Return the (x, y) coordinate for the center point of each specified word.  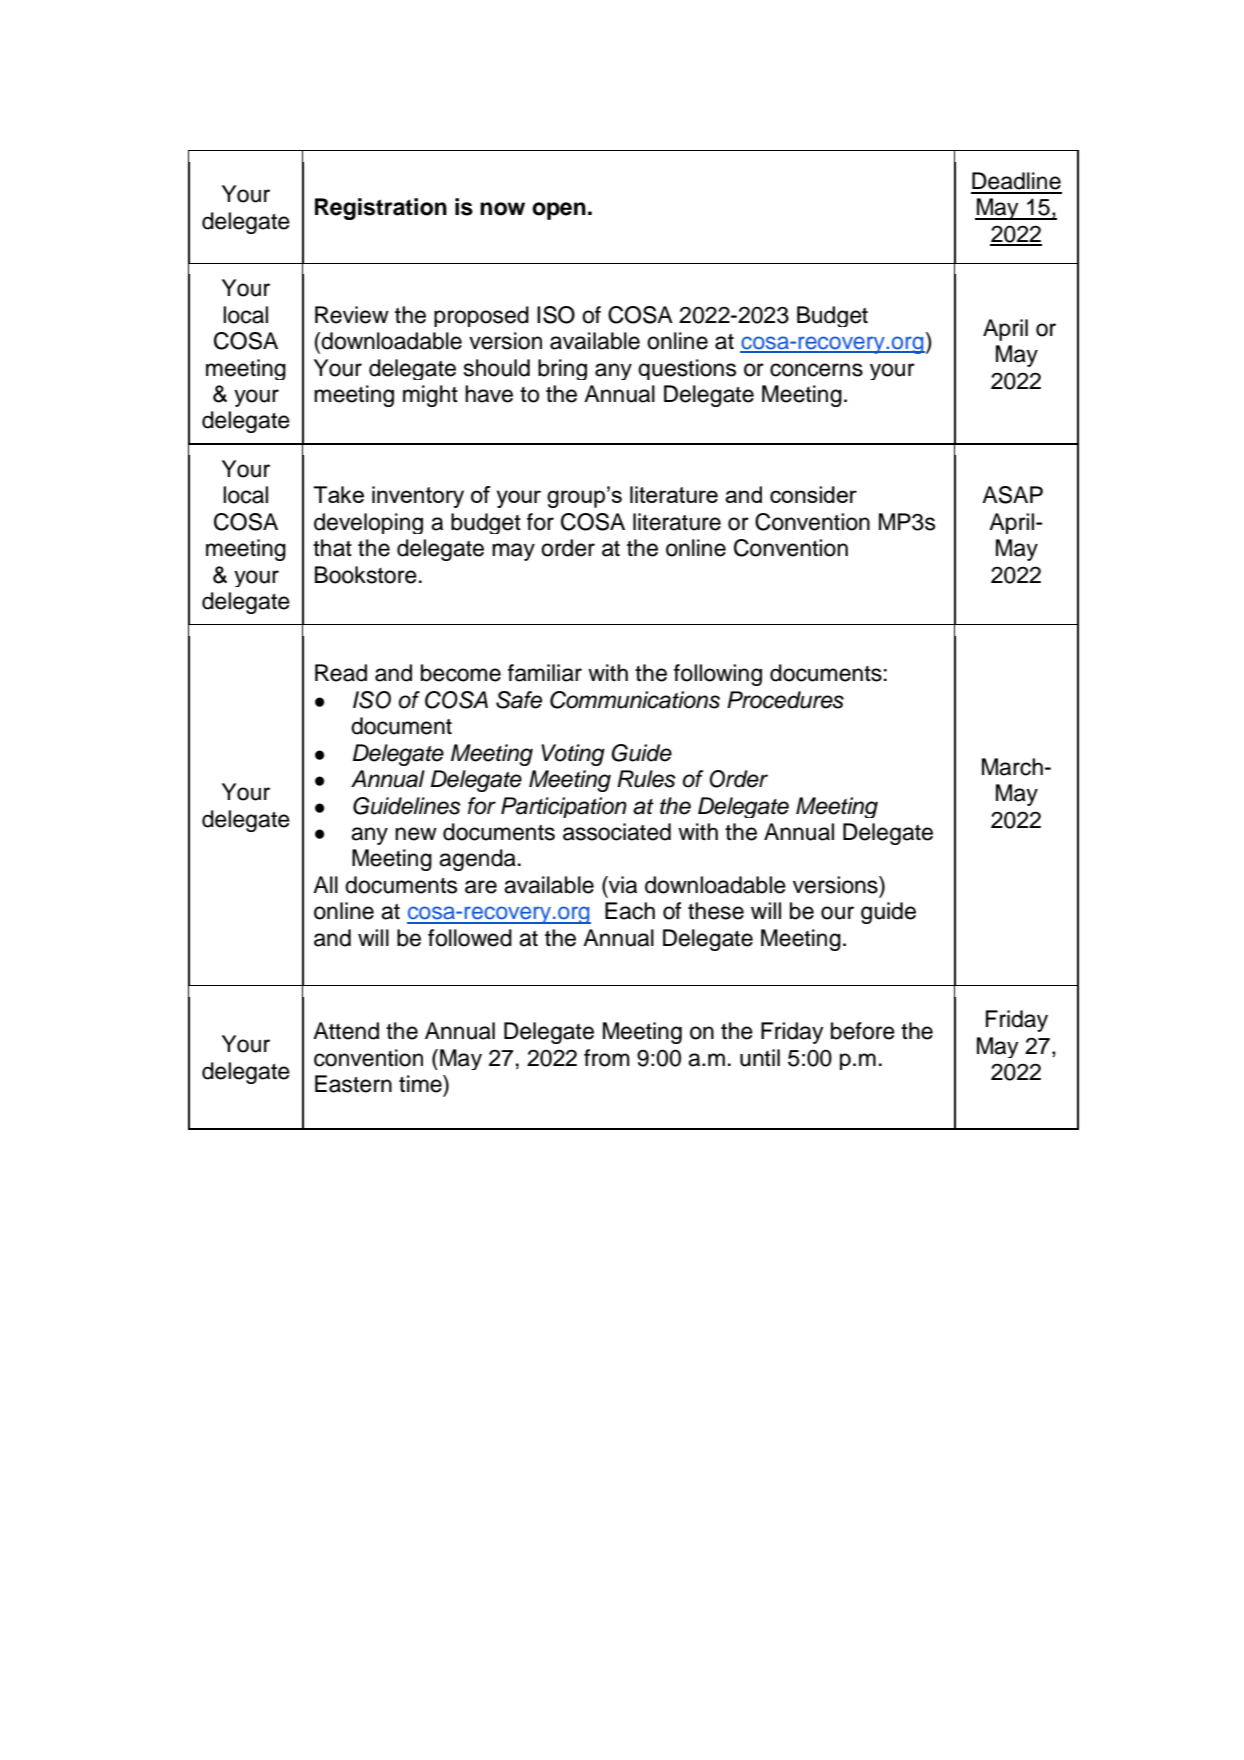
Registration (381, 209)
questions (687, 369)
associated (617, 832)
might (430, 396)
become (461, 673)
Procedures (785, 700)
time (421, 1084)
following (718, 675)
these (716, 911)
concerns (816, 370)
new (416, 834)
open (559, 211)
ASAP (1012, 495)
